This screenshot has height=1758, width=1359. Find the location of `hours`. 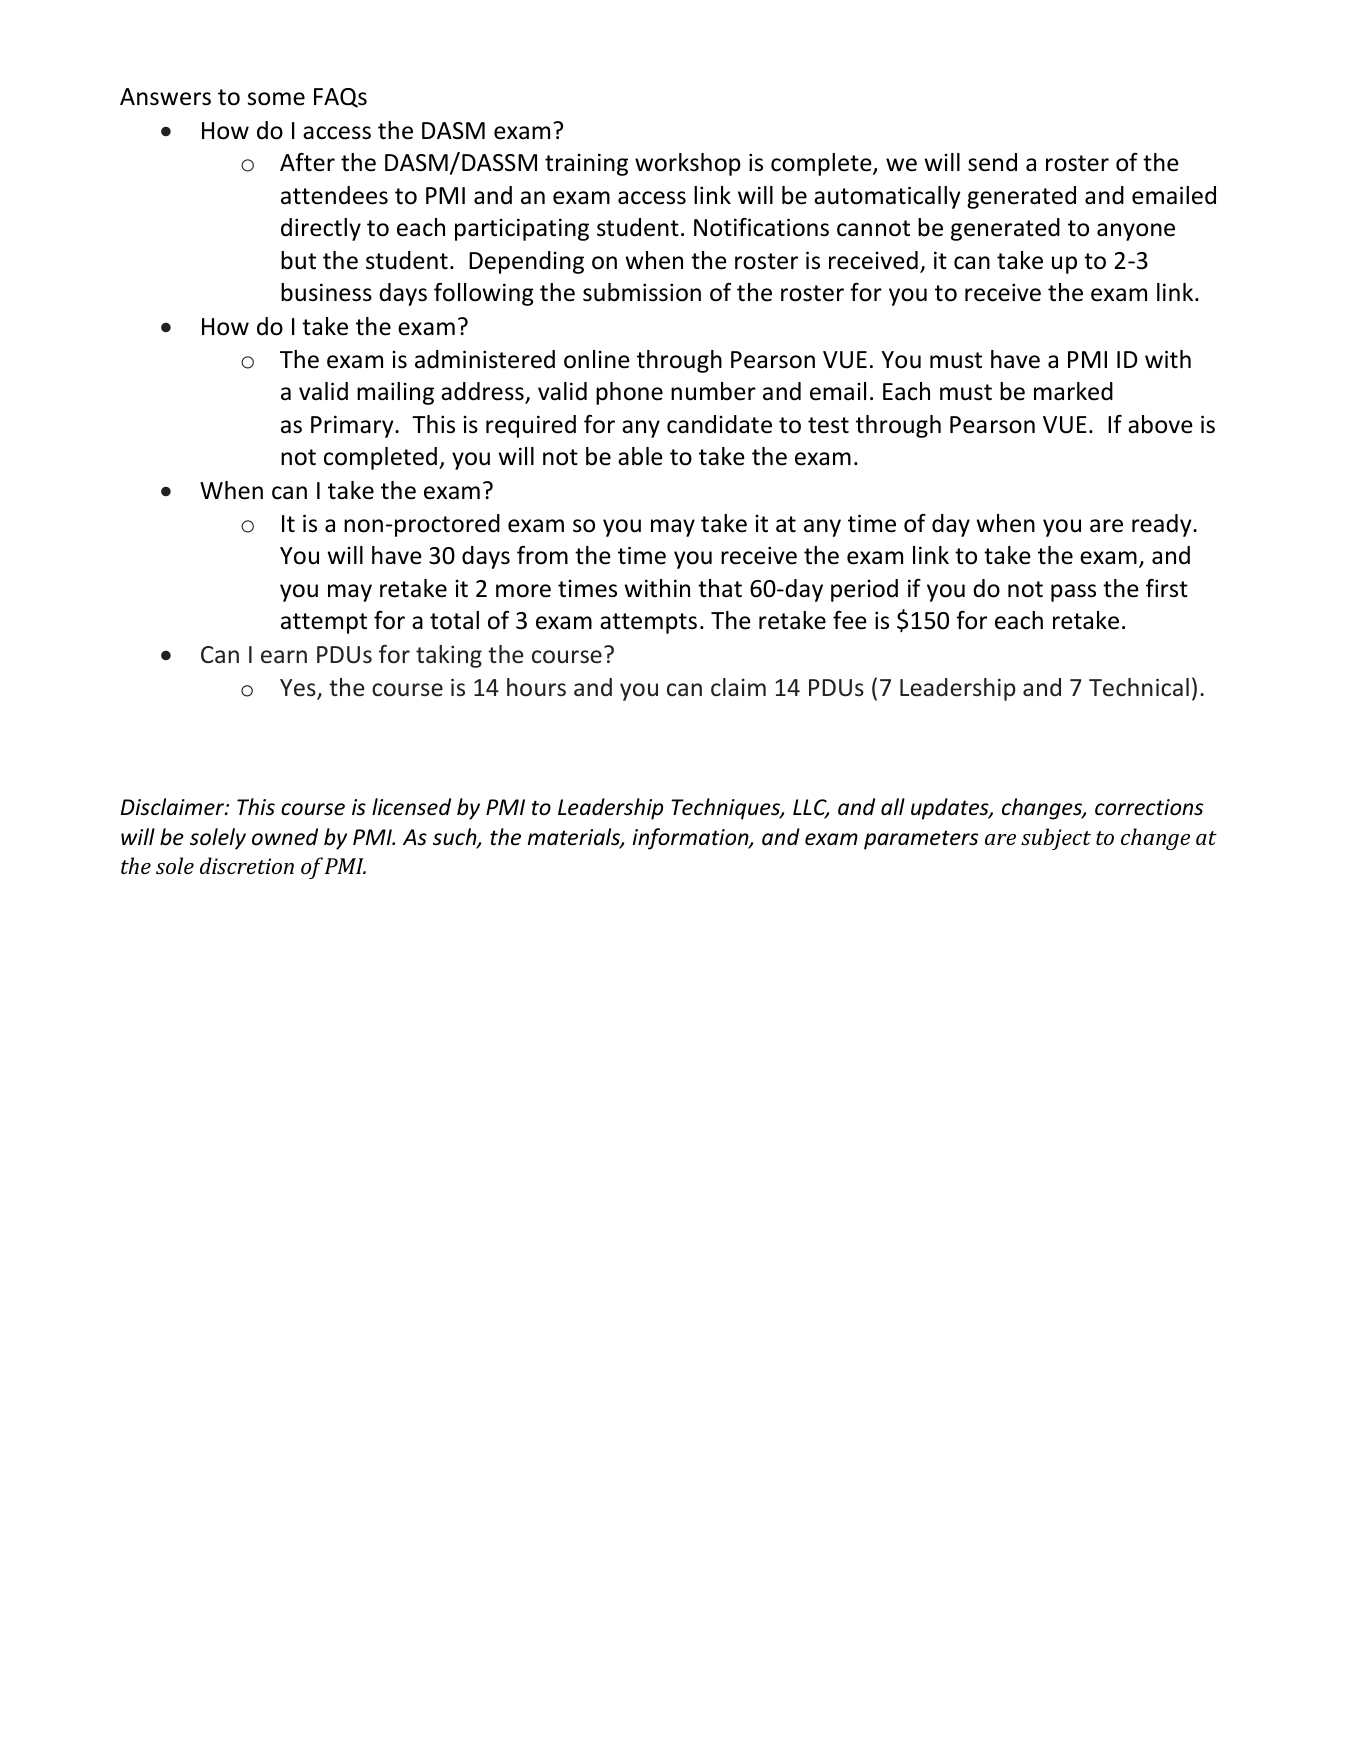

hours is located at coordinates (536, 687).
